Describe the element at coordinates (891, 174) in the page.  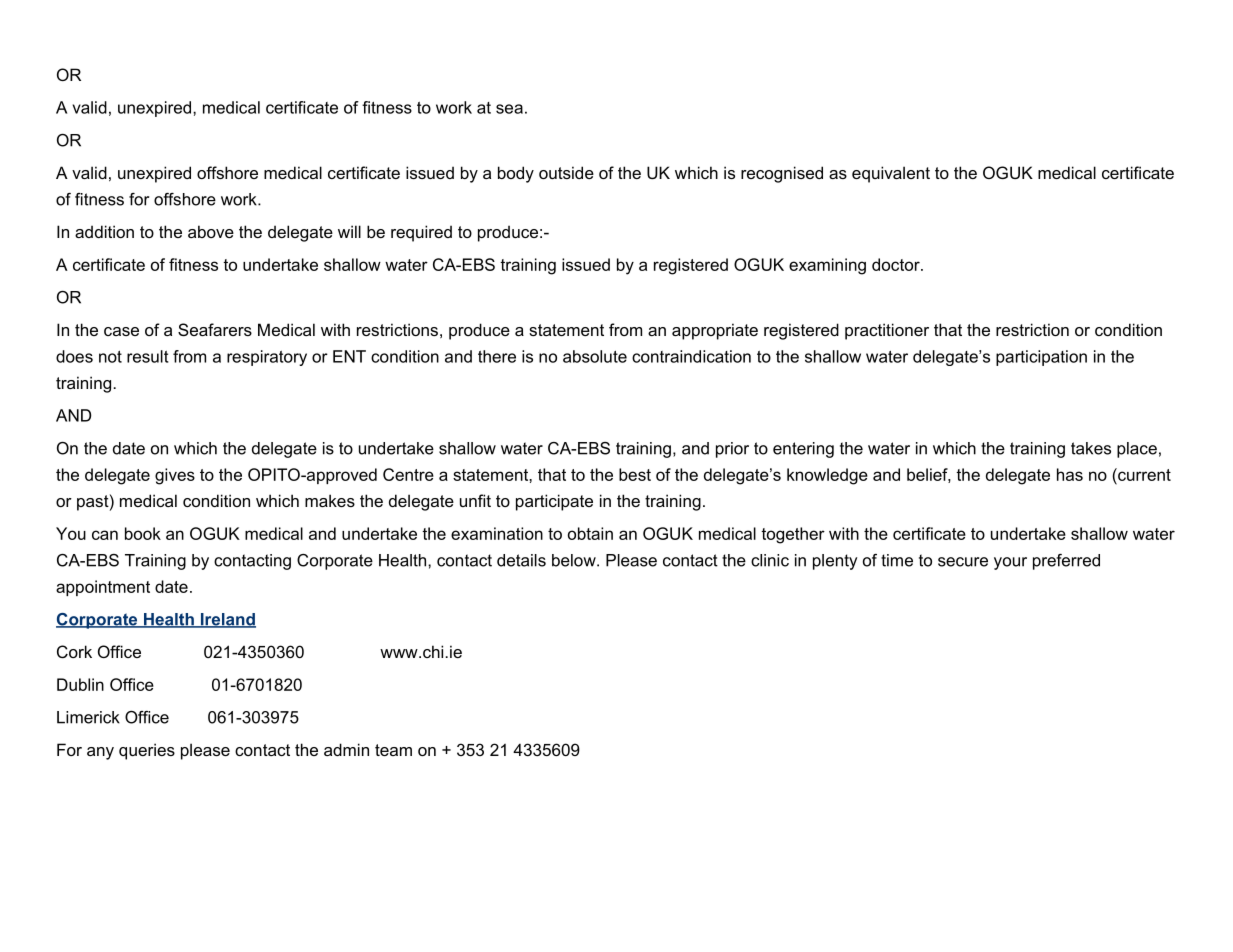
I see `equivalent` at that location.
